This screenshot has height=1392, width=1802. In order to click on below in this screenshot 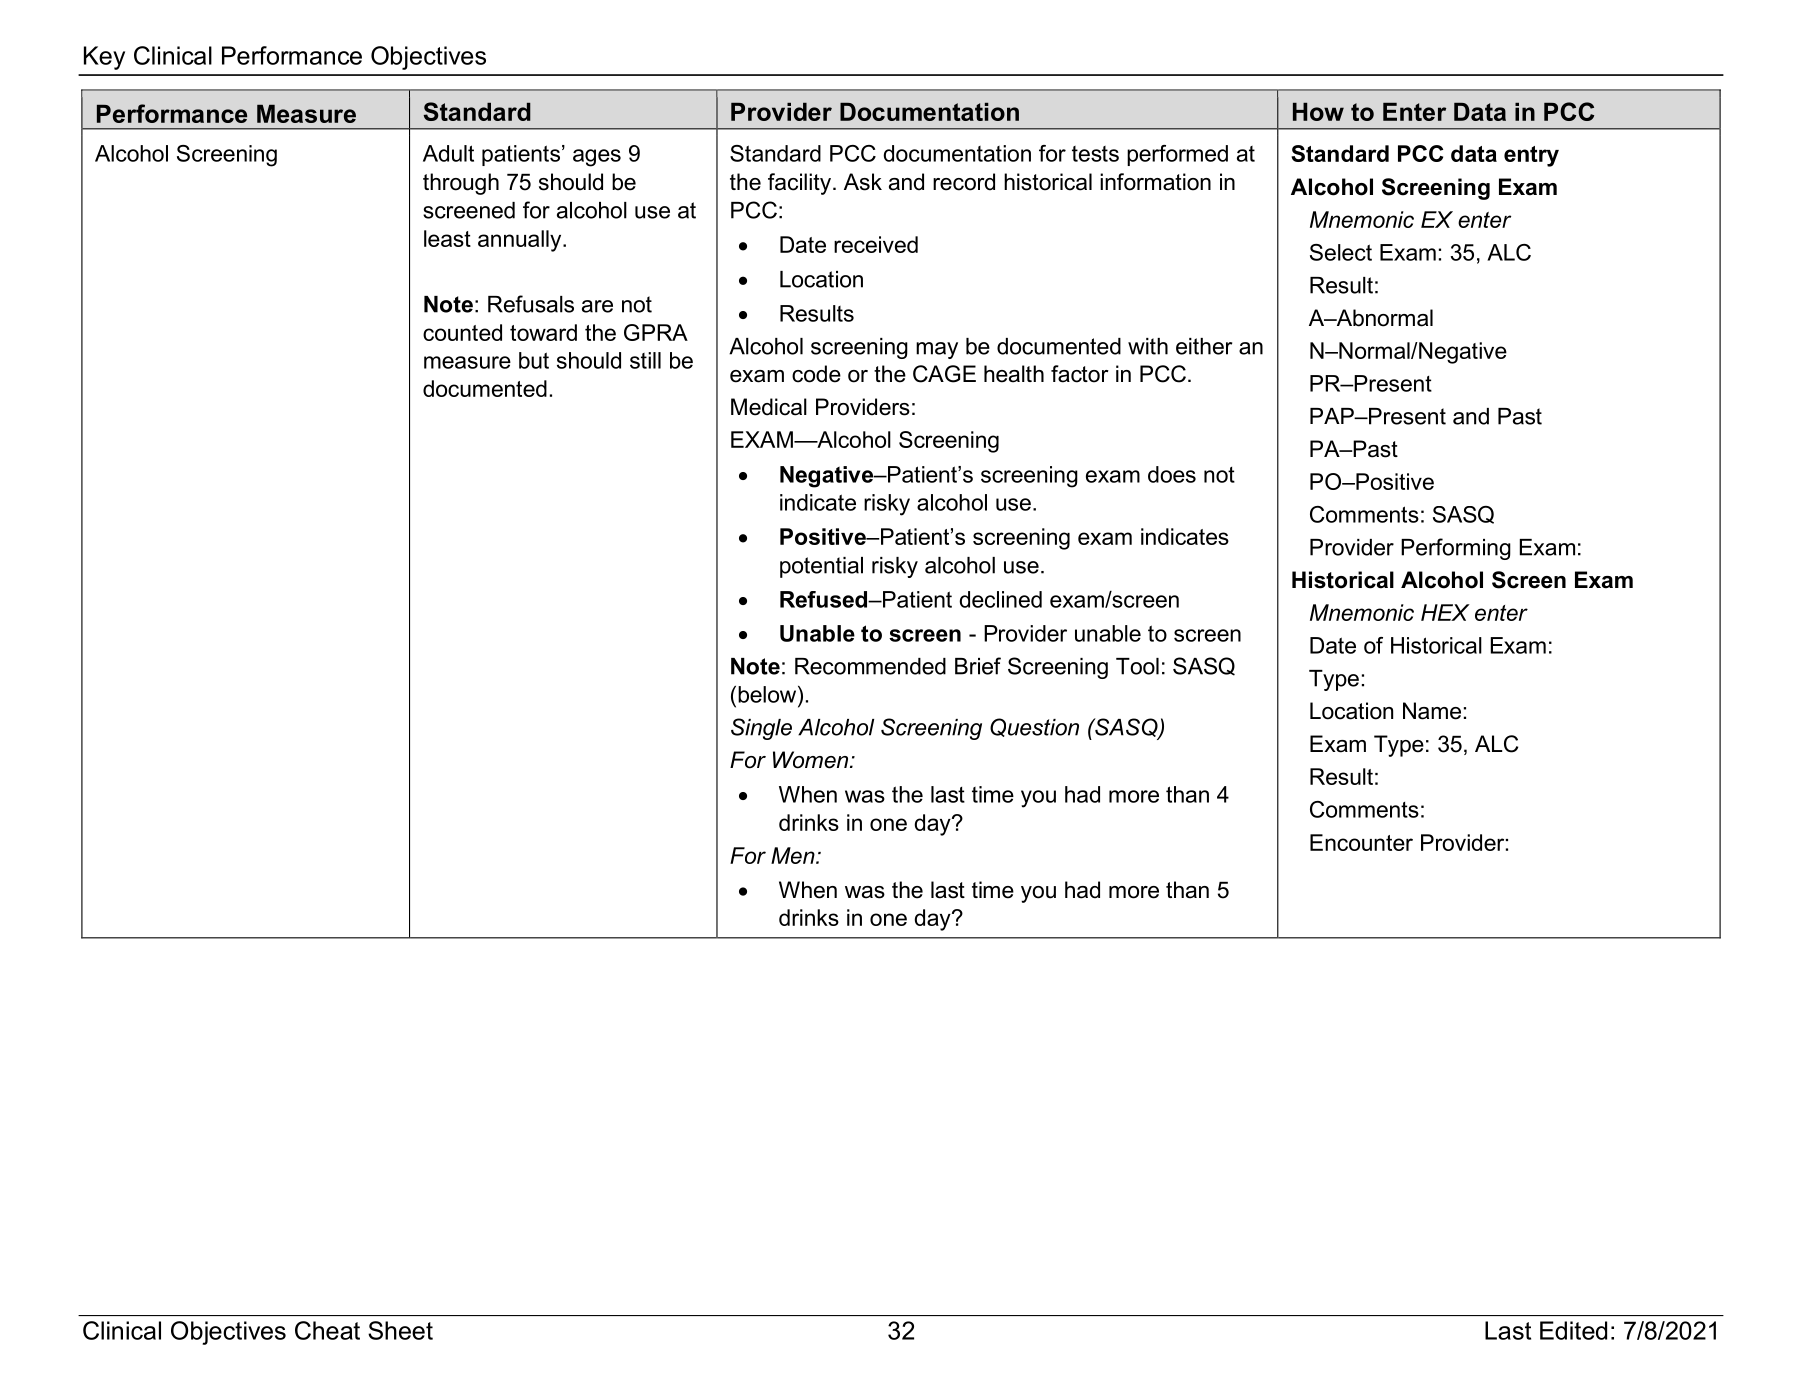, I will do `click(768, 694)`.
